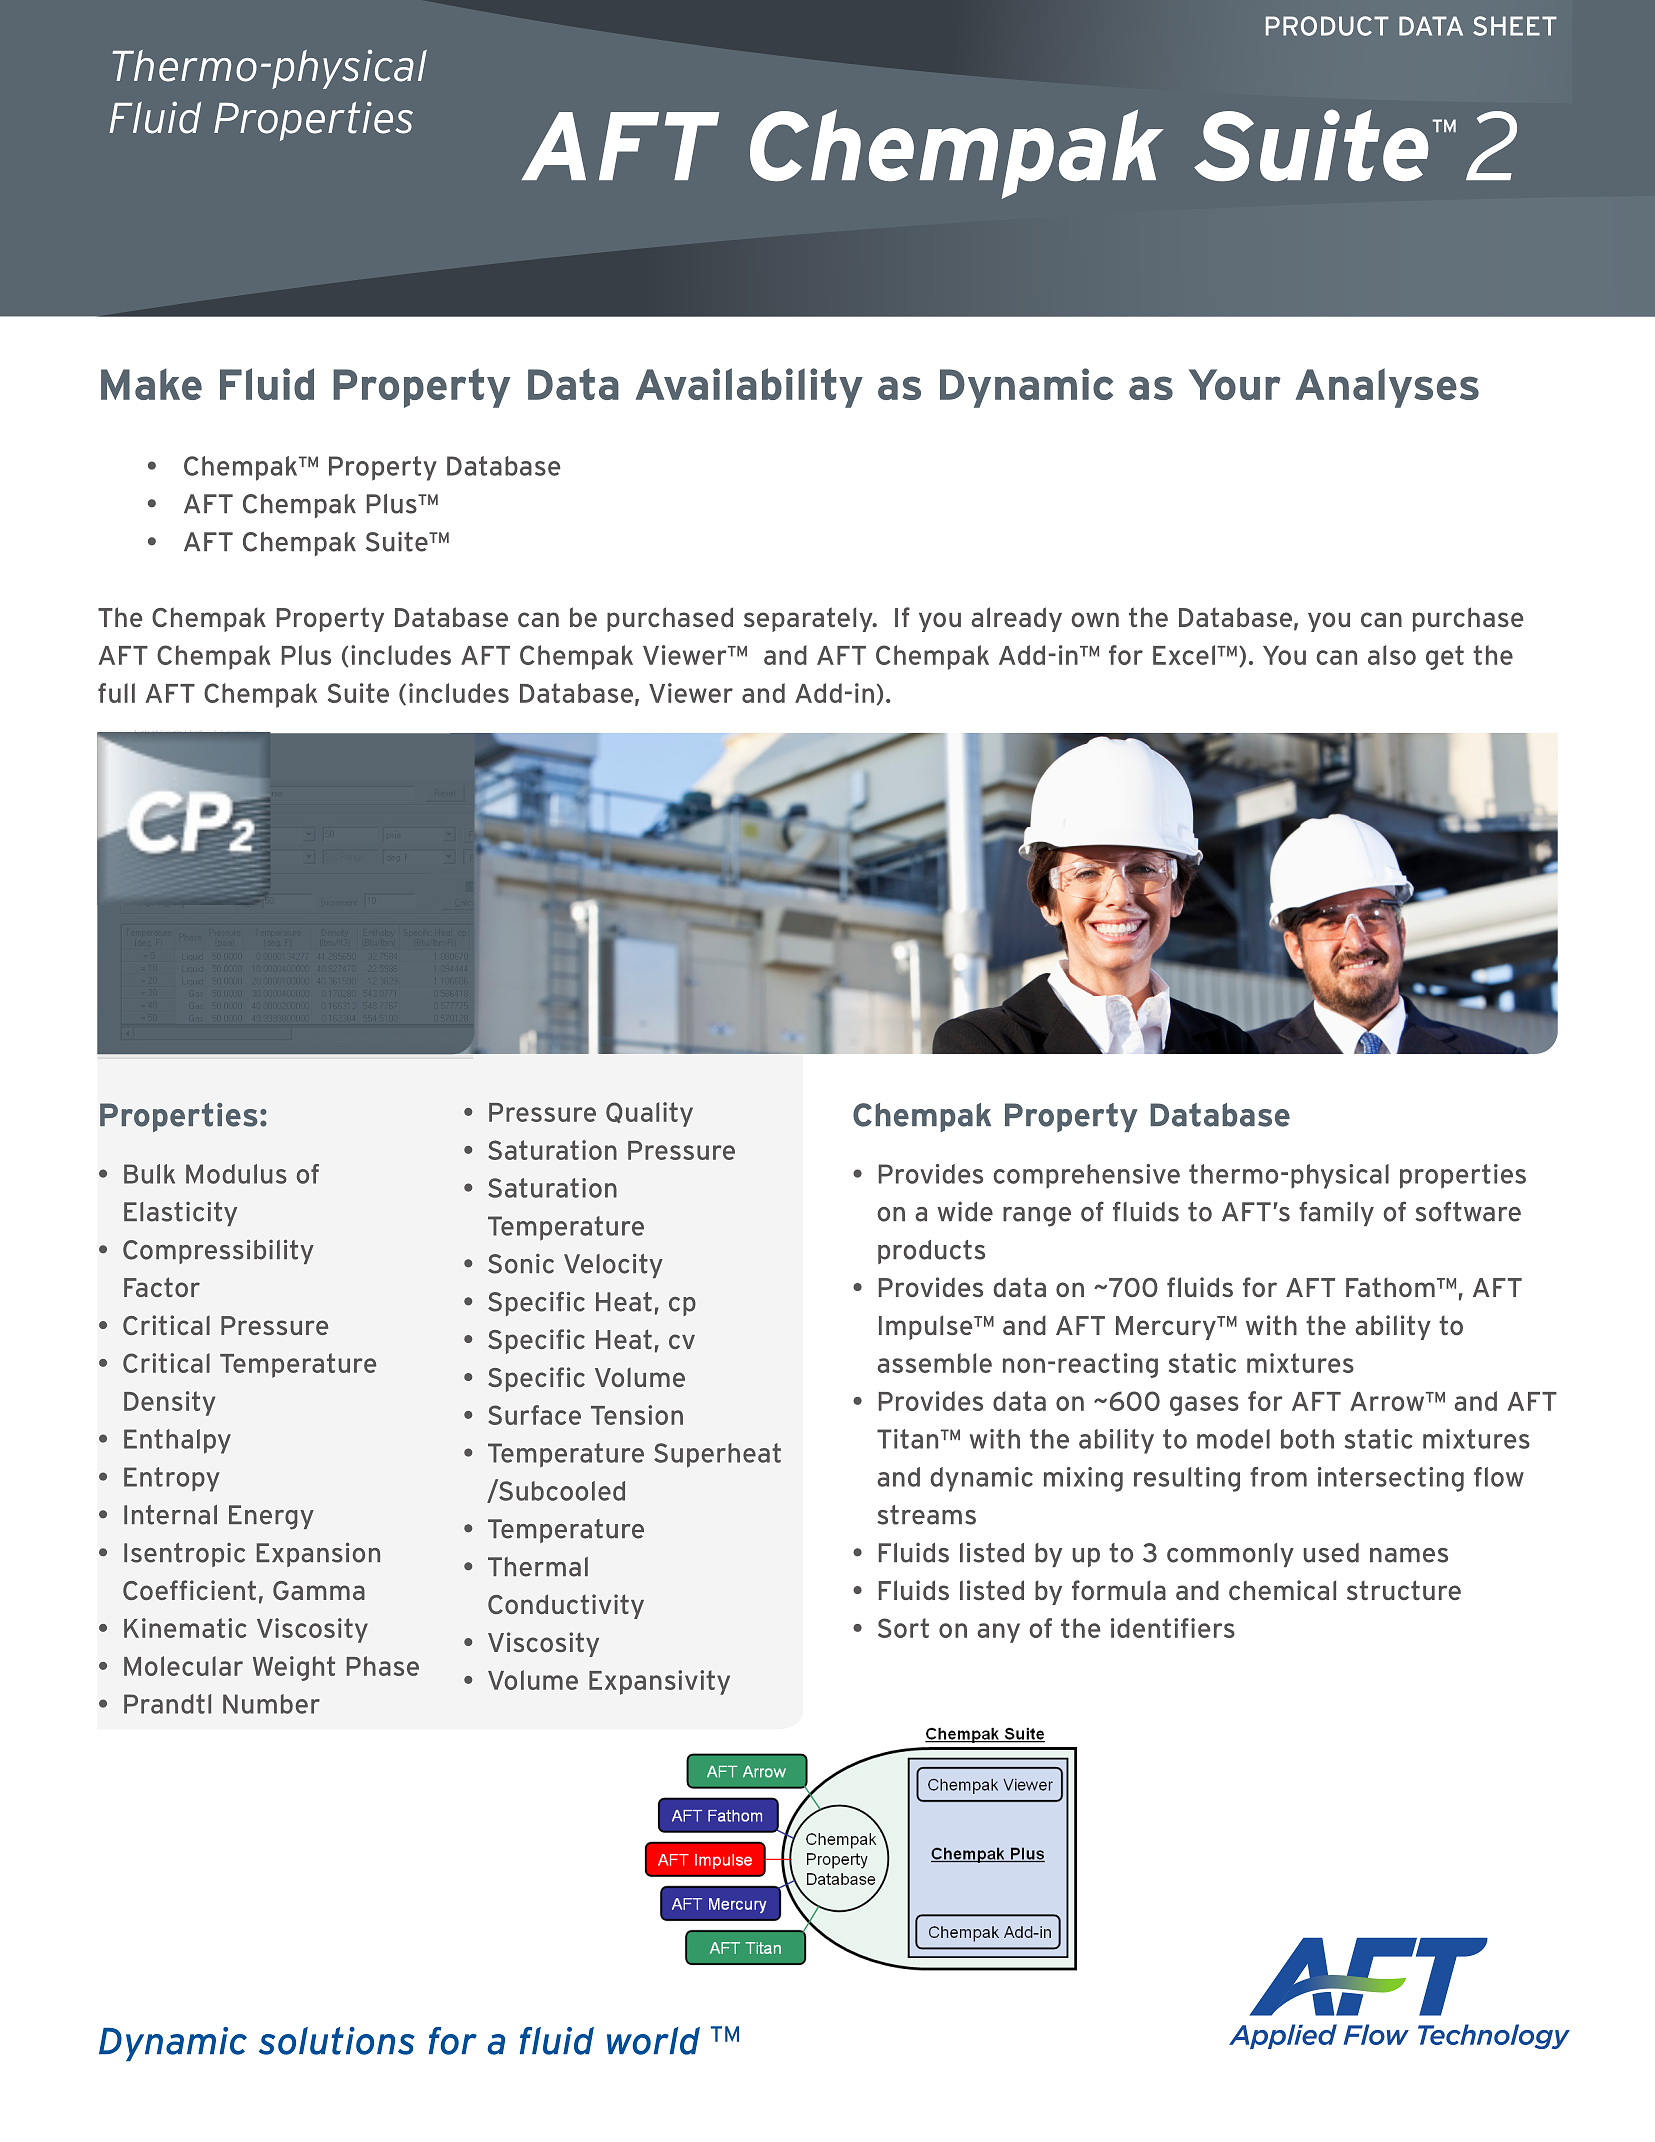  I want to click on full, so click(116, 693).
